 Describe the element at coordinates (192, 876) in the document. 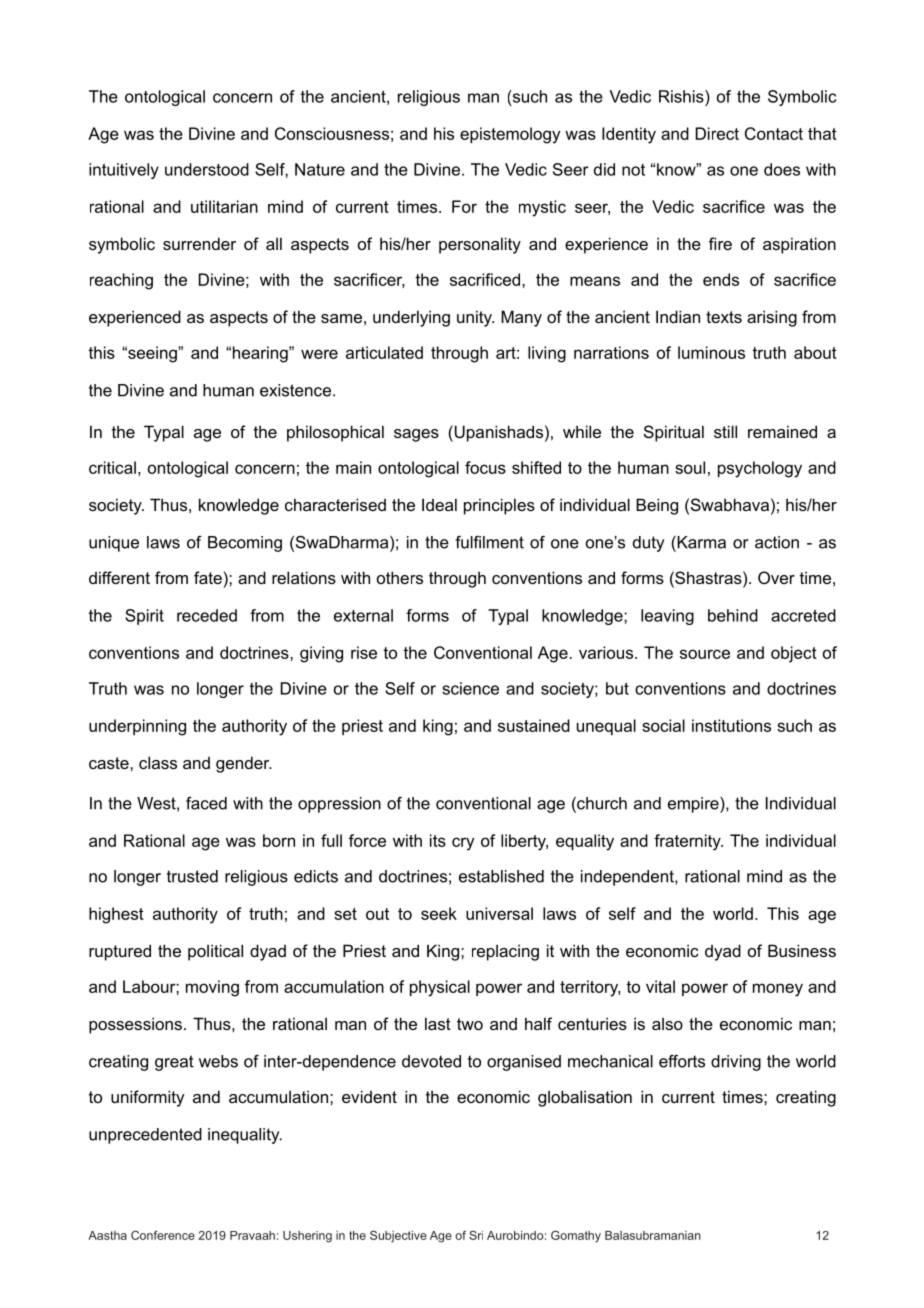

I see `trusted` at that location.
